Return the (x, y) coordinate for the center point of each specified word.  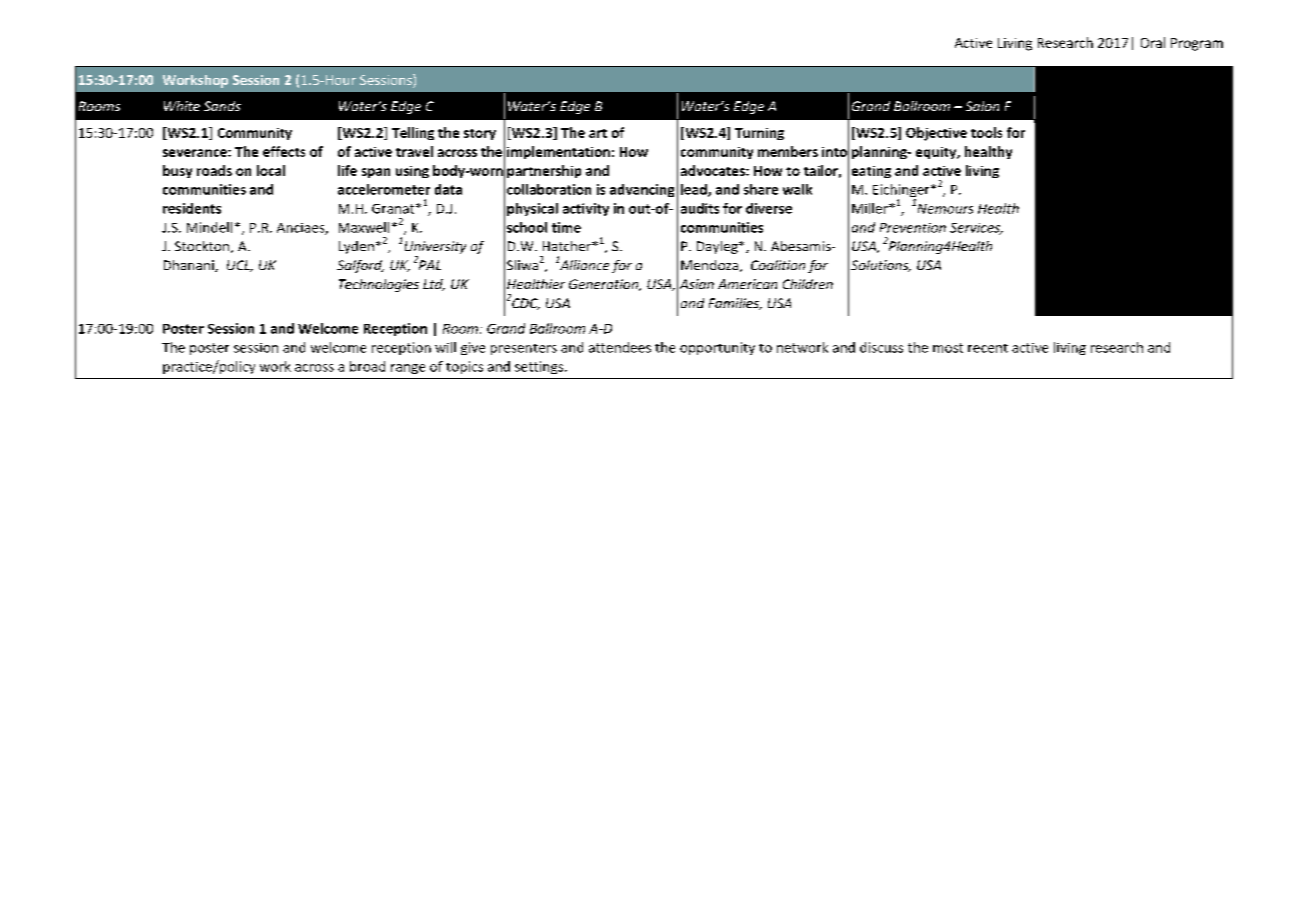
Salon (982, 106)
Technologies (379, 285)
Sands (222, 106)
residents (192, 208)
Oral (1153, 42)
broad (367, 366)
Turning (759, 134)
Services (976, 229)
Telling (413, 133)
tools (986, 132)
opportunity (717, 348)
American (747, 284)
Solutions (881, 266)
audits (700, 208)
